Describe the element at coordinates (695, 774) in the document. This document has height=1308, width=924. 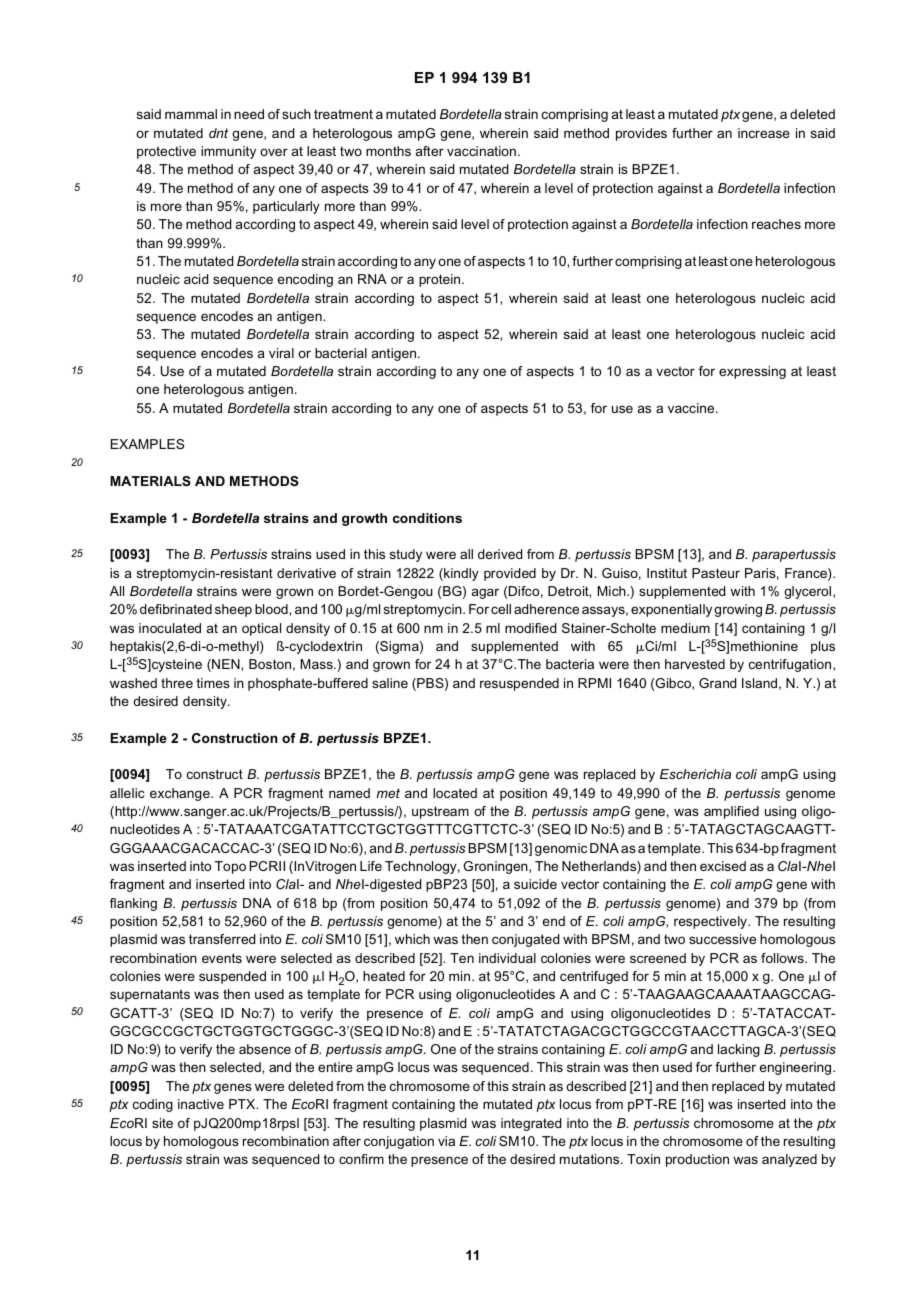
I see `Escherichia` at that location.
